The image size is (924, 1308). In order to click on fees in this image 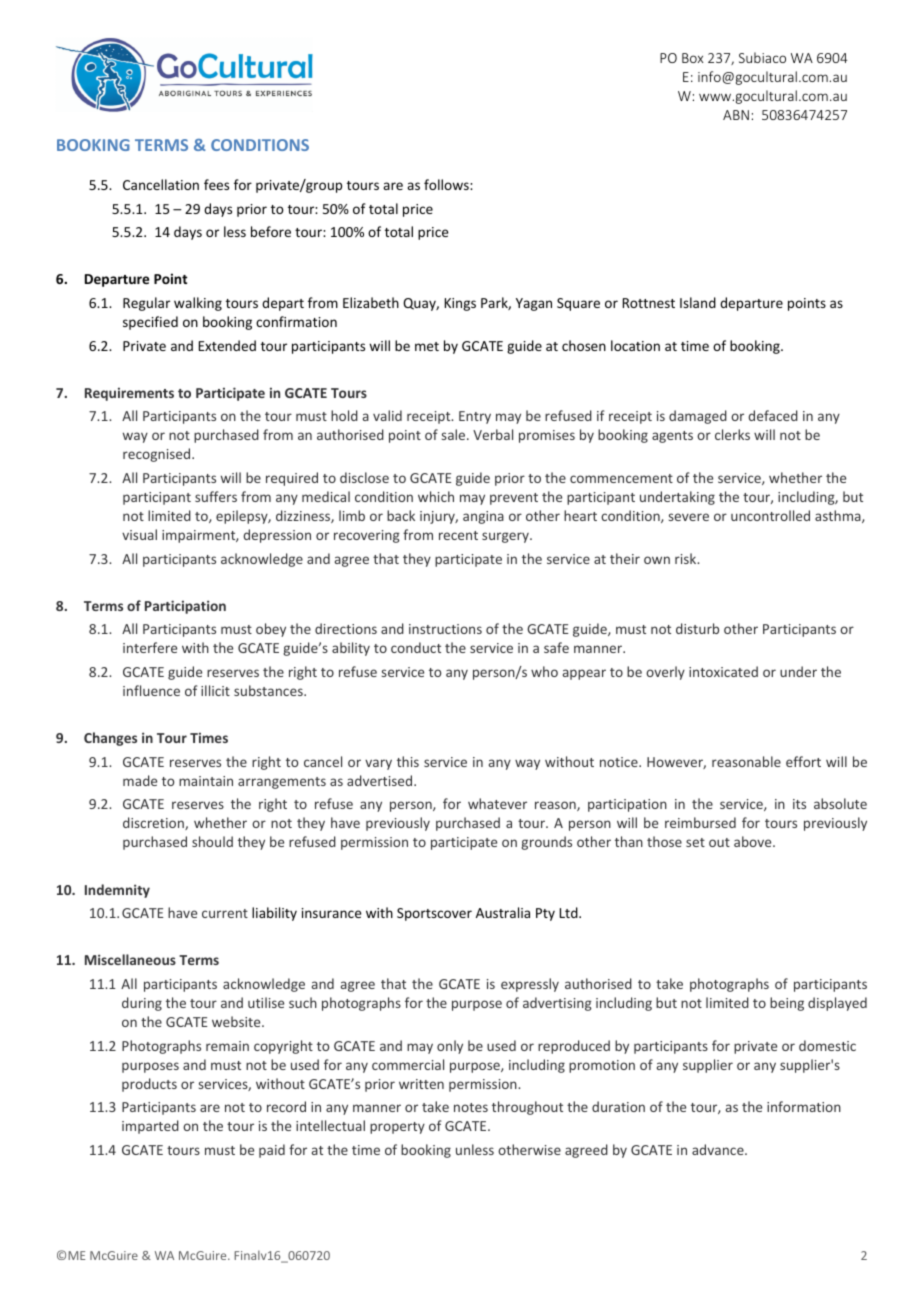, I will do `click(216, 184)`.
